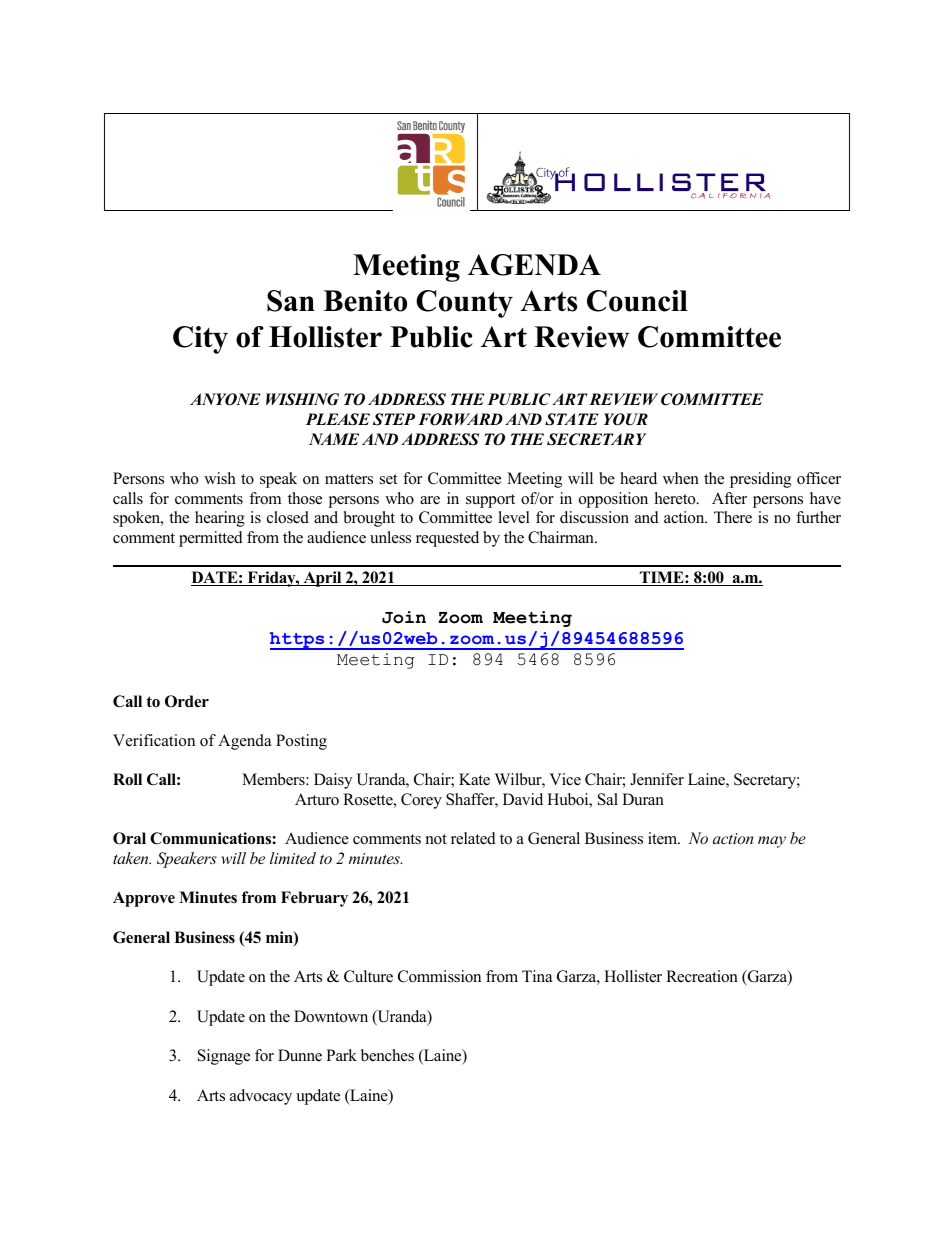  What do you see at coordinates (702, 976) in the page?
I see `Recreation` at bounding box center [702, 976].
